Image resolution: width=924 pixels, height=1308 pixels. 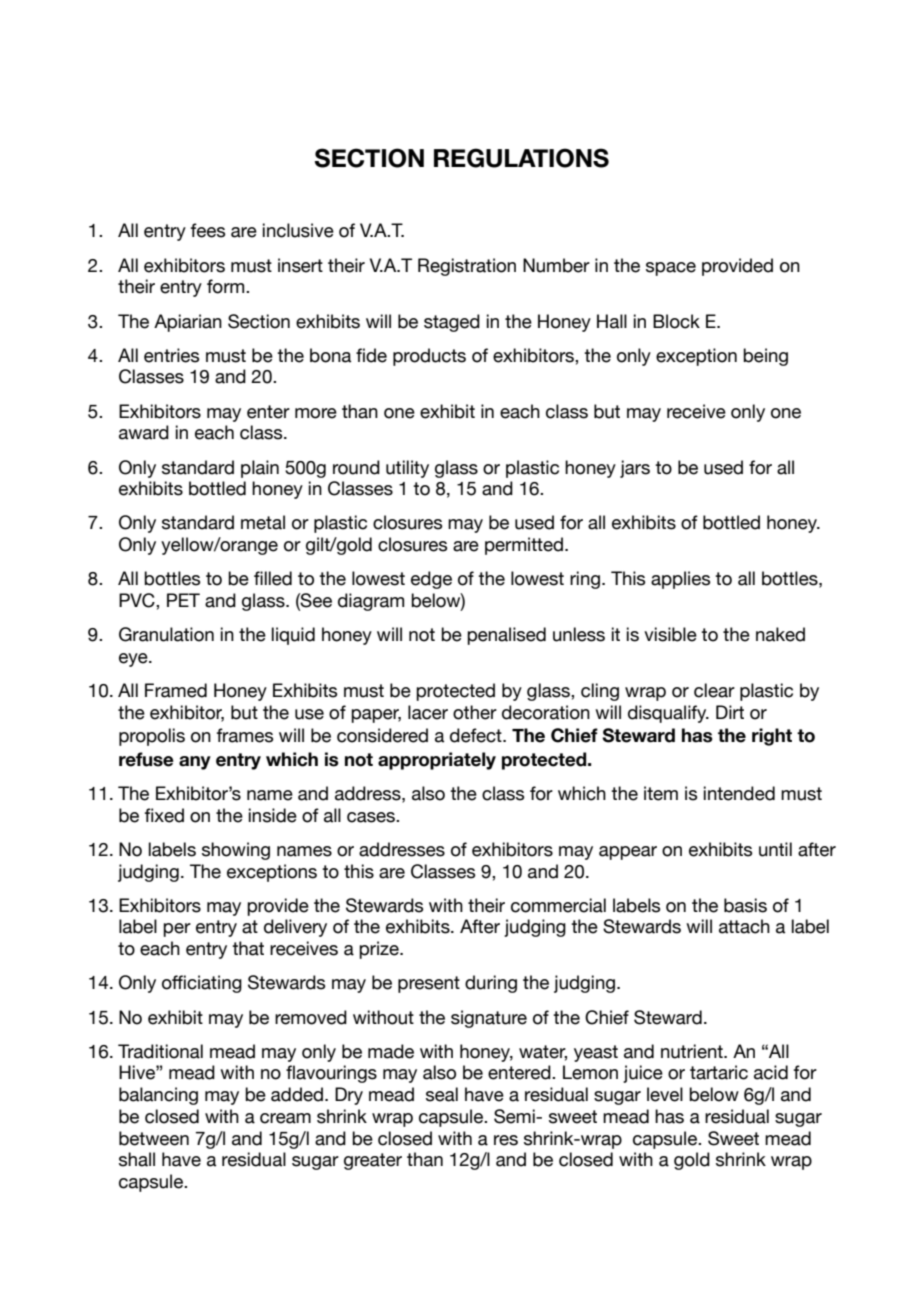 I want to click on Framed, so click(x=176, y=690).
